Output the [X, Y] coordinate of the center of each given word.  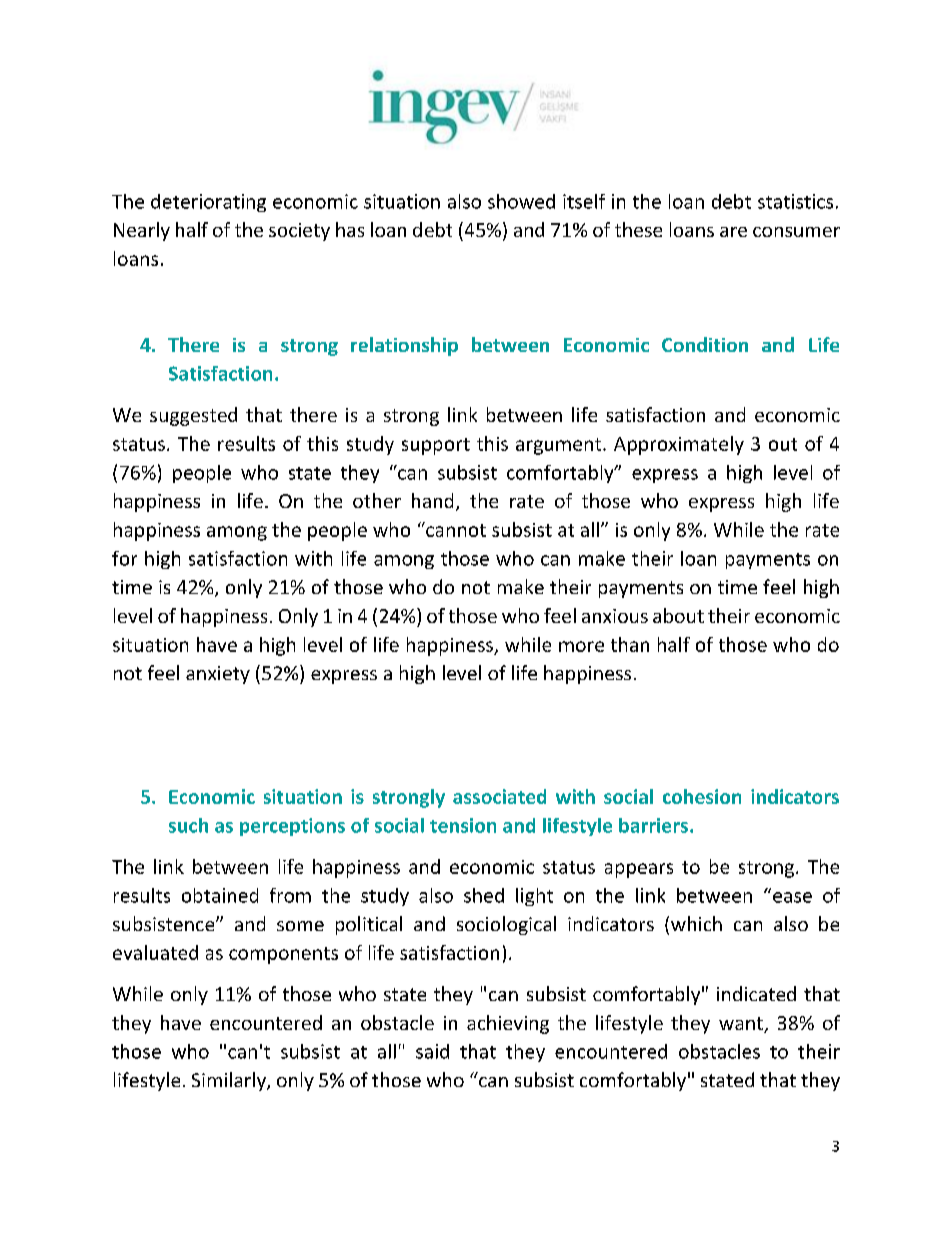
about [678, 615]
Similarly [230, 1081]
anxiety [218, 675]
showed [521, 201]
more [581, 646]
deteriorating [208, 203]
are [733, 232]
